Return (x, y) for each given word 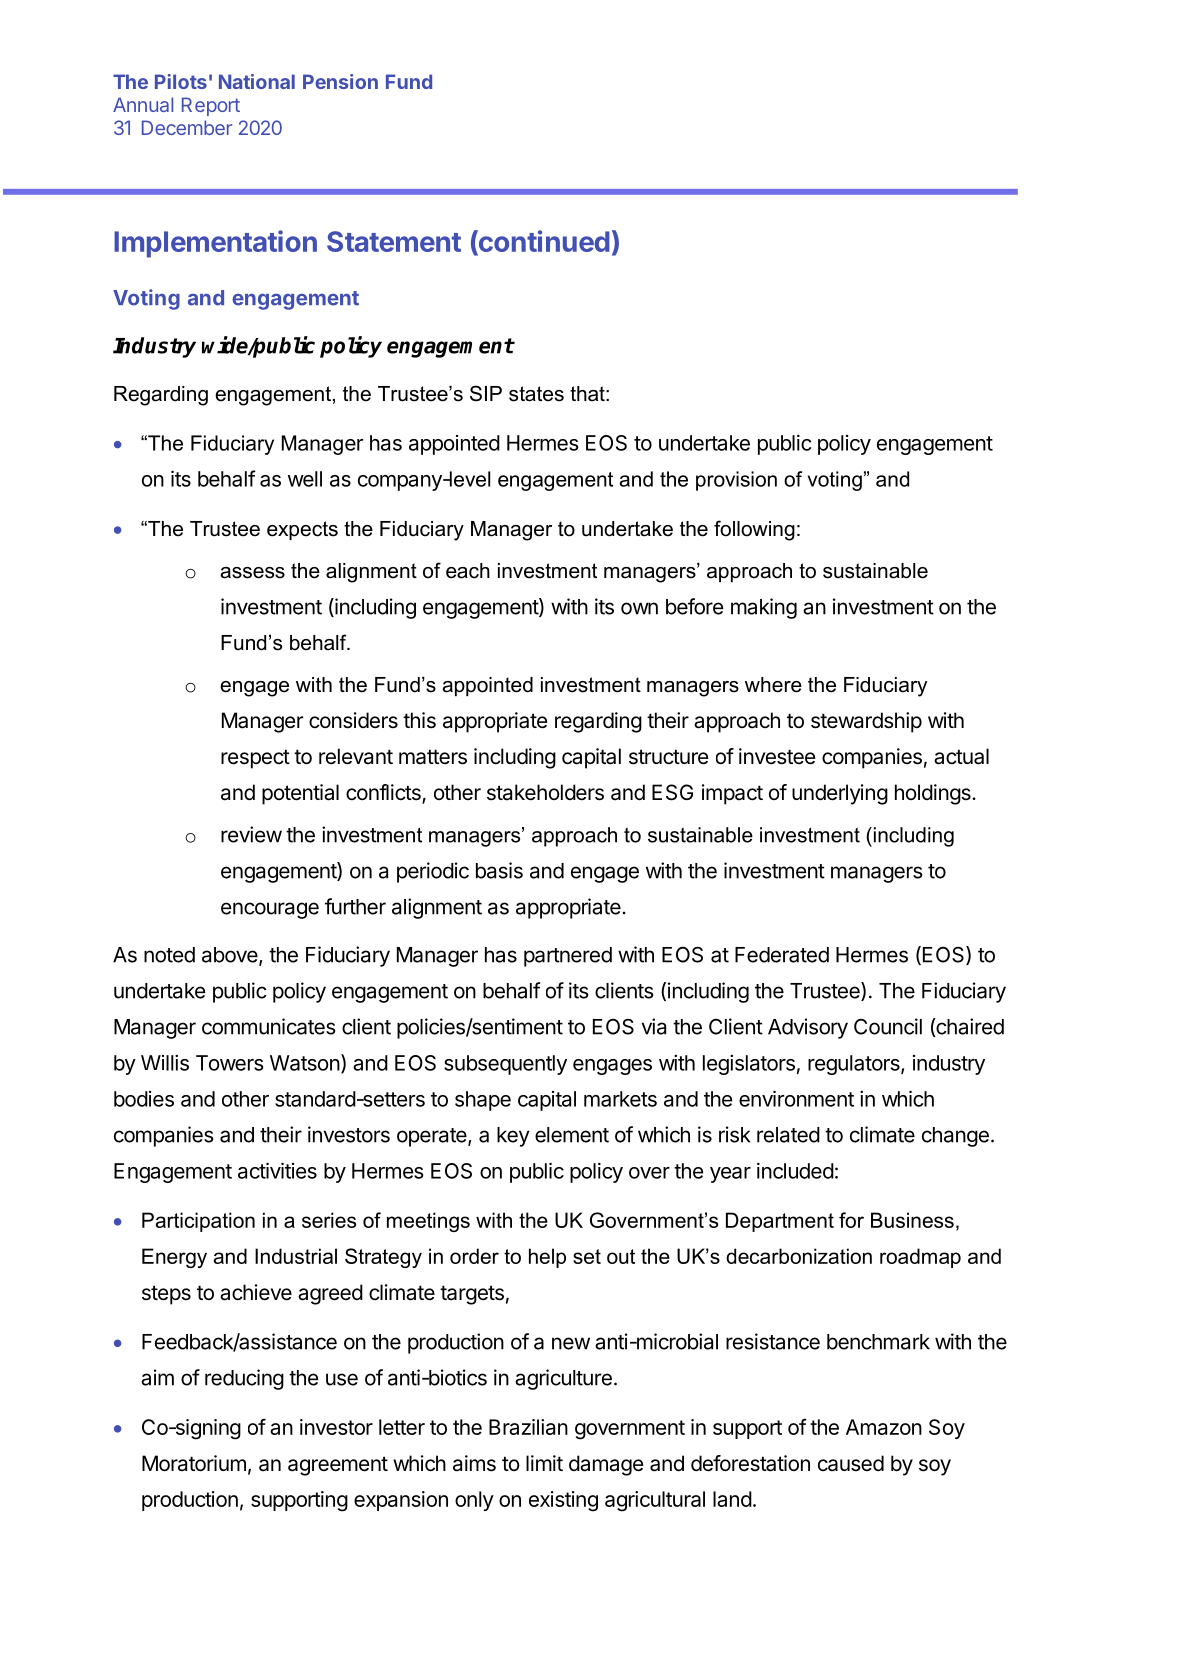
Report (211, 106)
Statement (394, 241)
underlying (840, 794)
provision (736, 481)
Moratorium (194, 1463)
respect (255, 759)
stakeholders (545, 792)
